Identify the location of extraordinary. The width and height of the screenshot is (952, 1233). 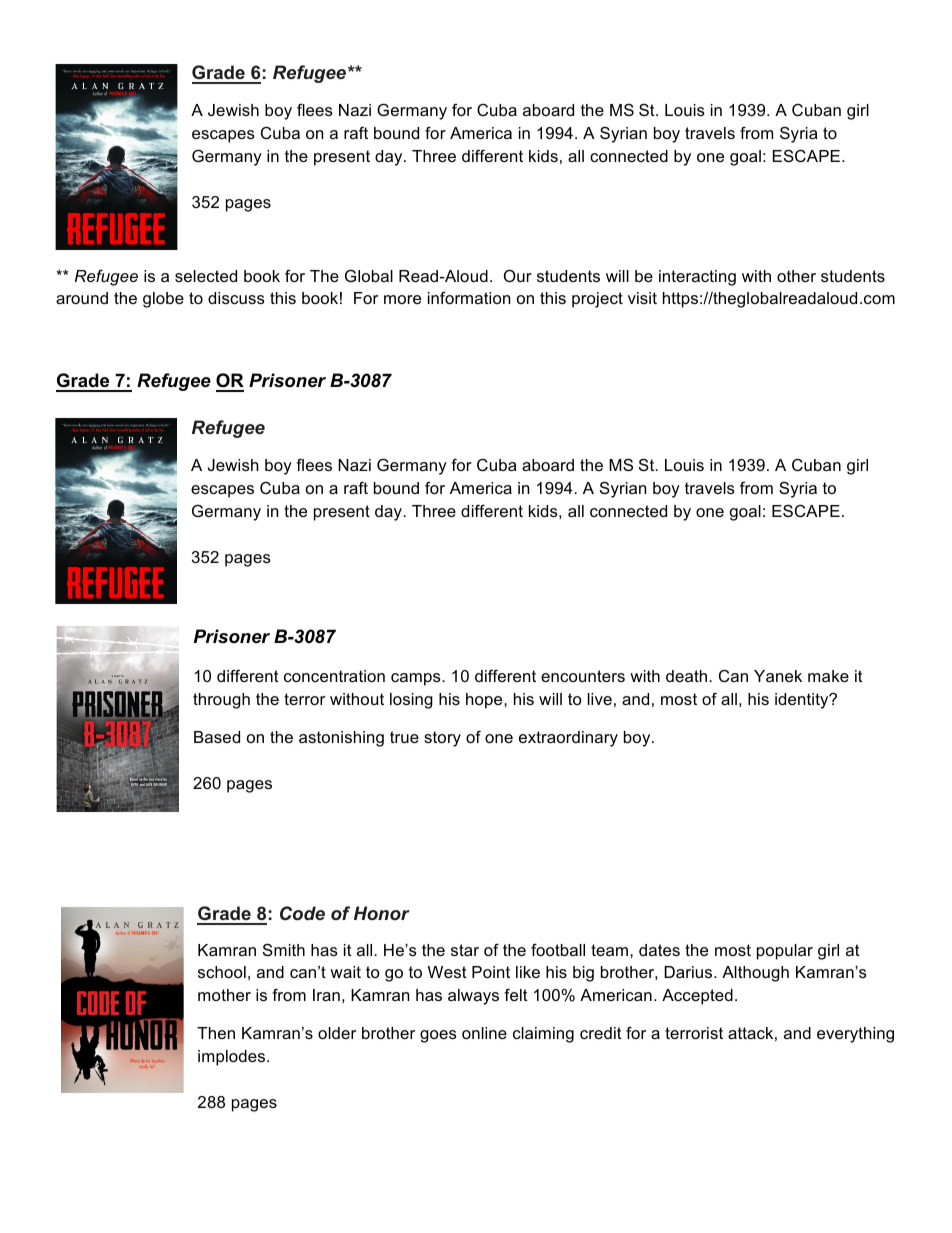
(568, 739).
